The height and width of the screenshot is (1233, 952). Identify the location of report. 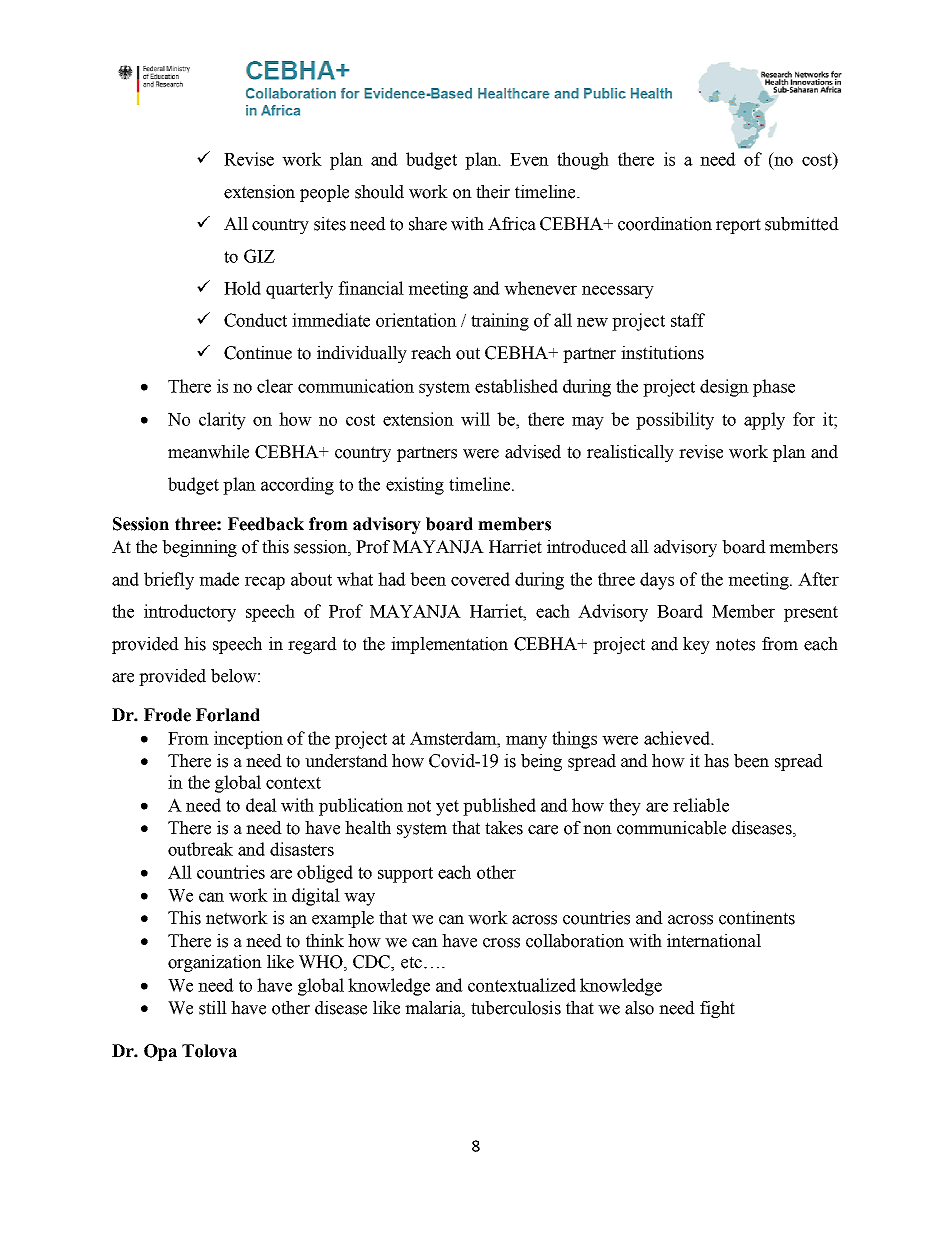
(738, 226).
